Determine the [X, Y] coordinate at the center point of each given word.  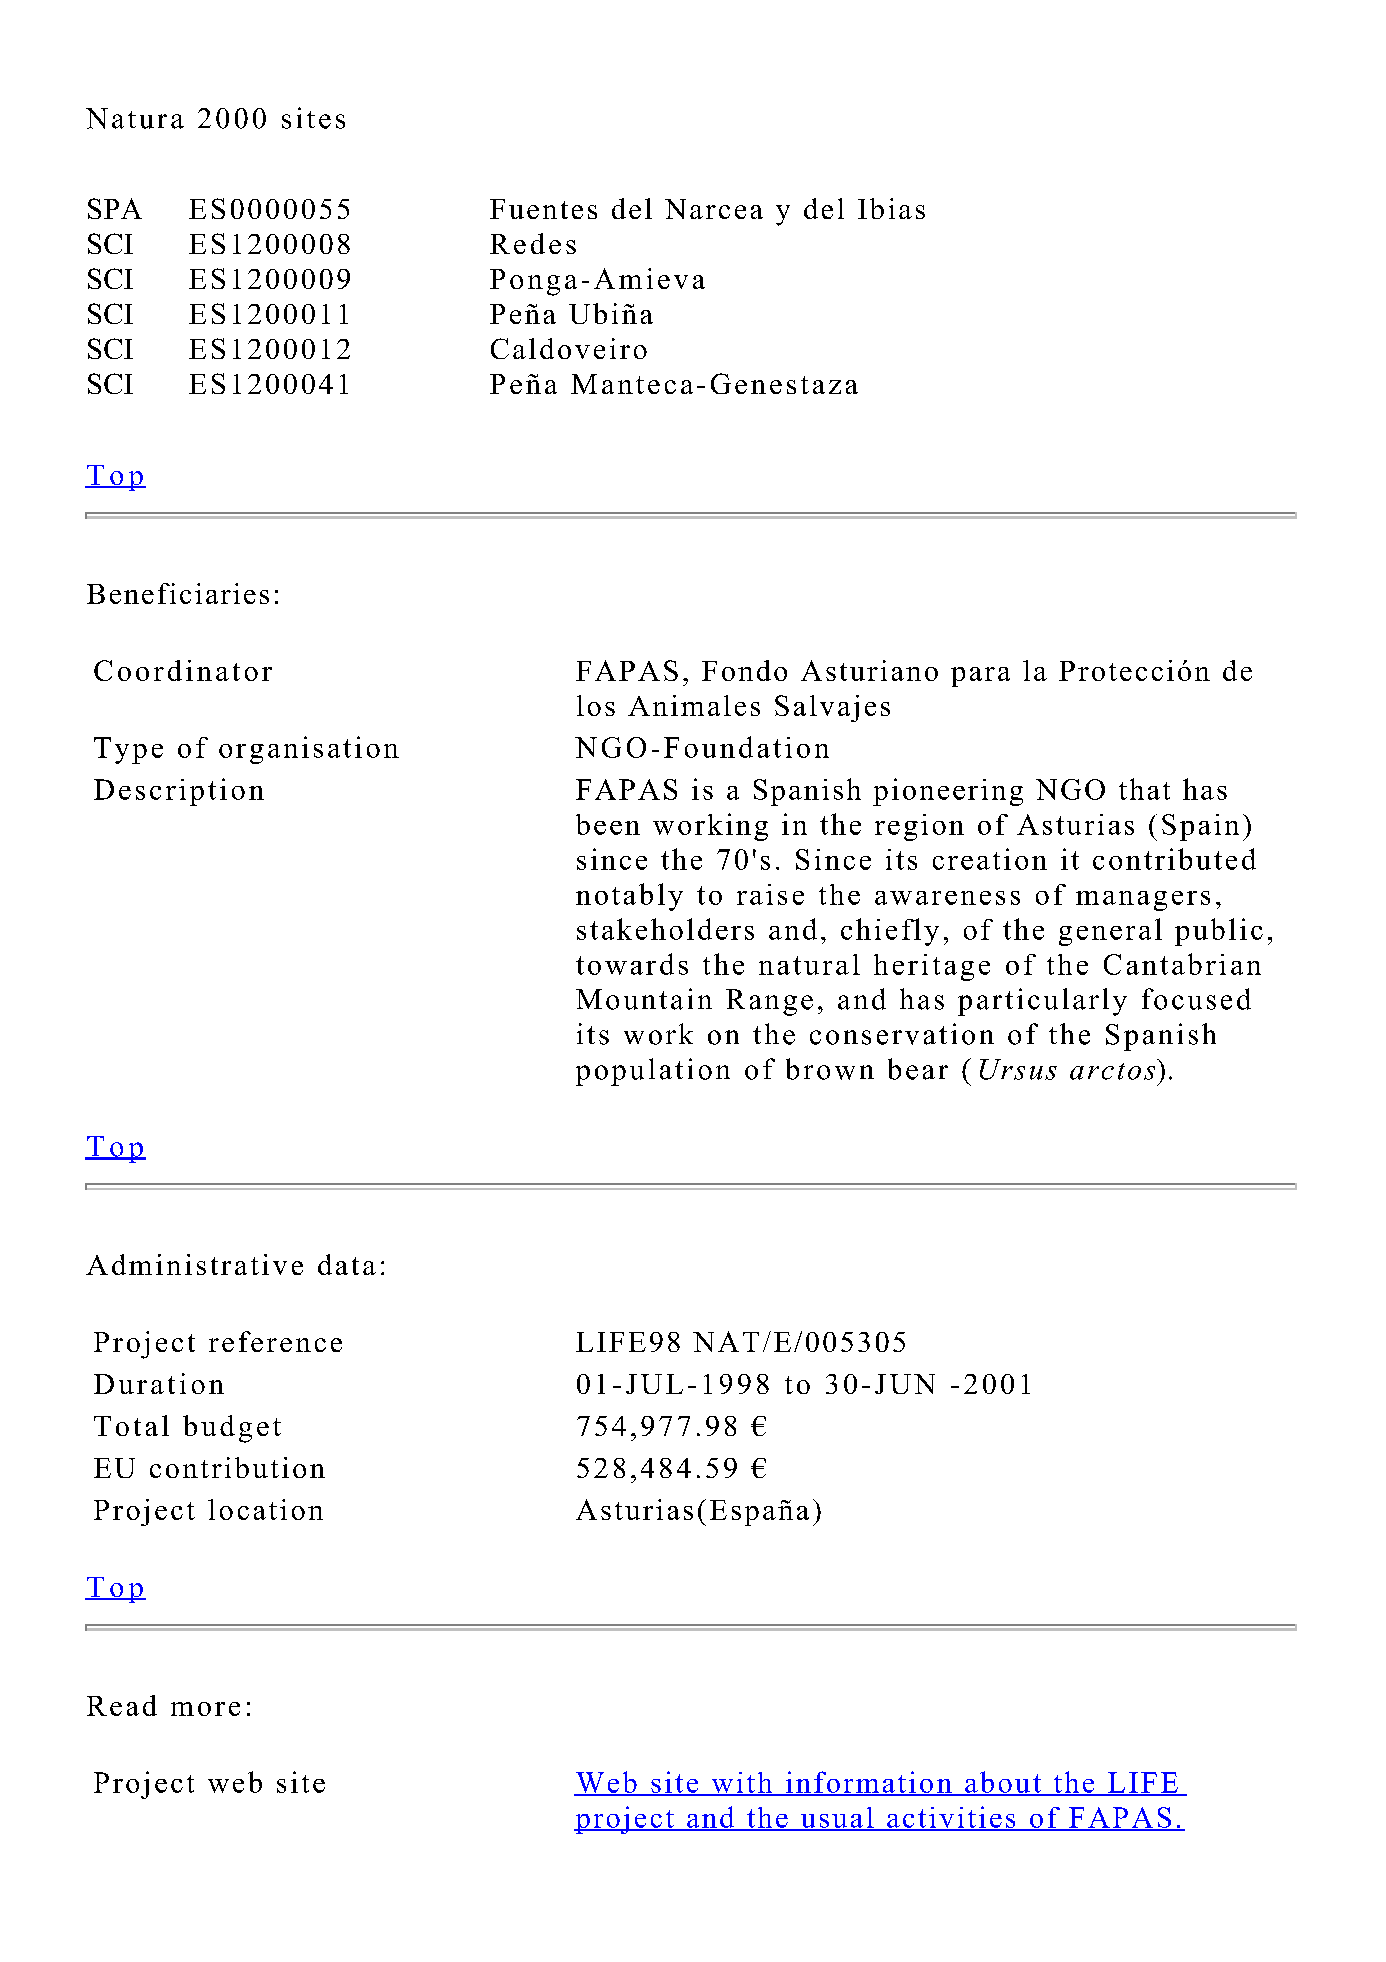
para [980, 677]
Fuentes [543, 209]
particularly [1042, 1002]
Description [179, 792]
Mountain [644, 999]
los [596, 705]
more [205, 1709]
